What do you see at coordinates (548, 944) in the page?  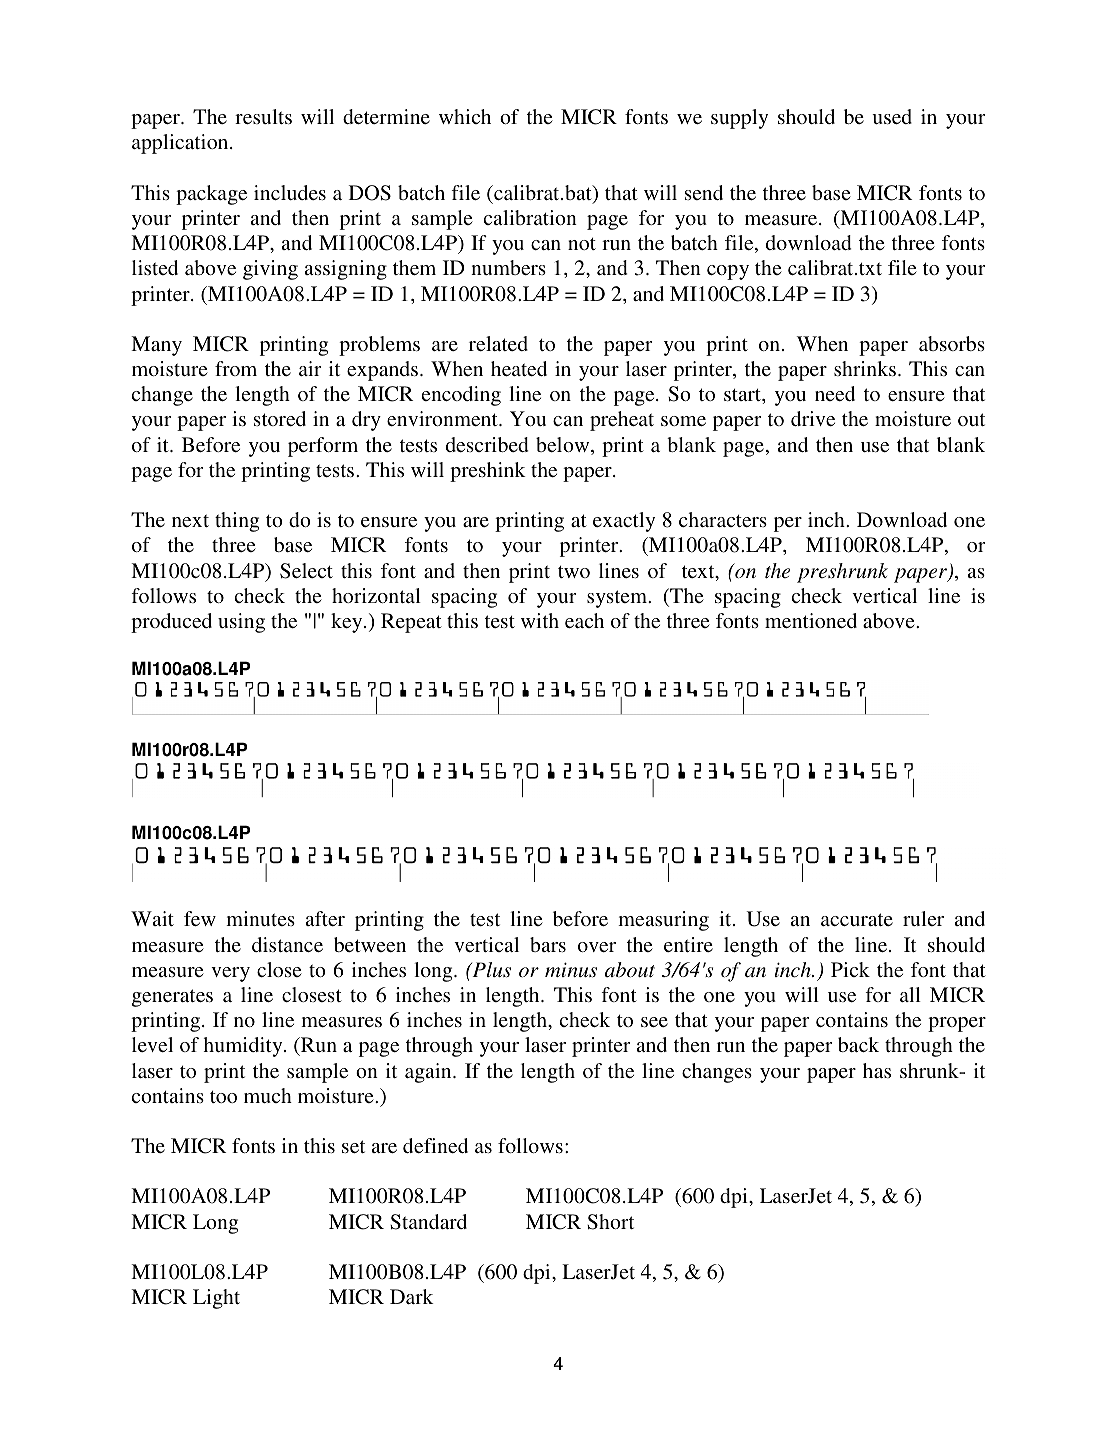 I see `bars` at bounding box center [548, 944].
